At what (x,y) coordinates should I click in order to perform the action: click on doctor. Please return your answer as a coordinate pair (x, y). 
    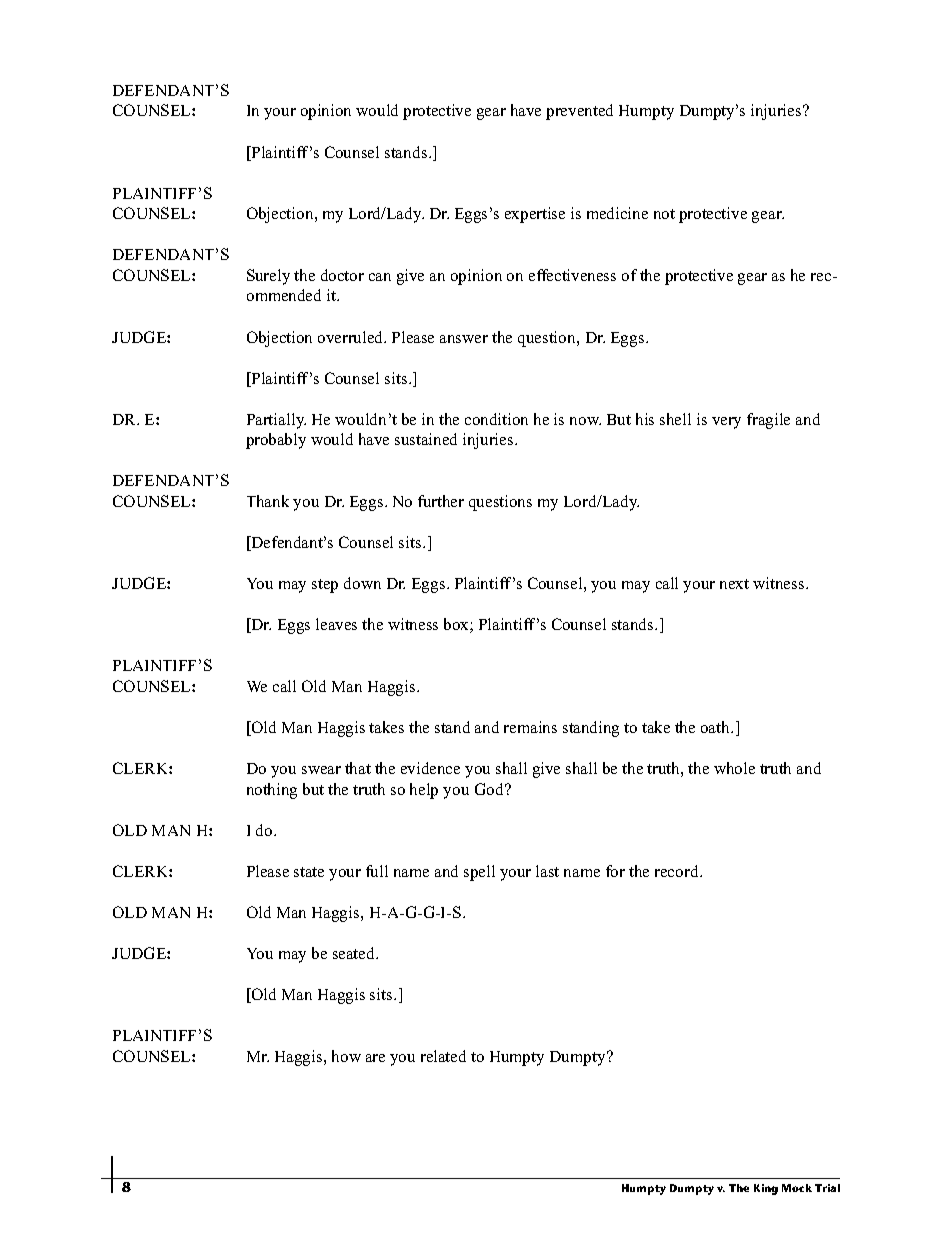
    Looking at the image, I should click on (342, 275).
